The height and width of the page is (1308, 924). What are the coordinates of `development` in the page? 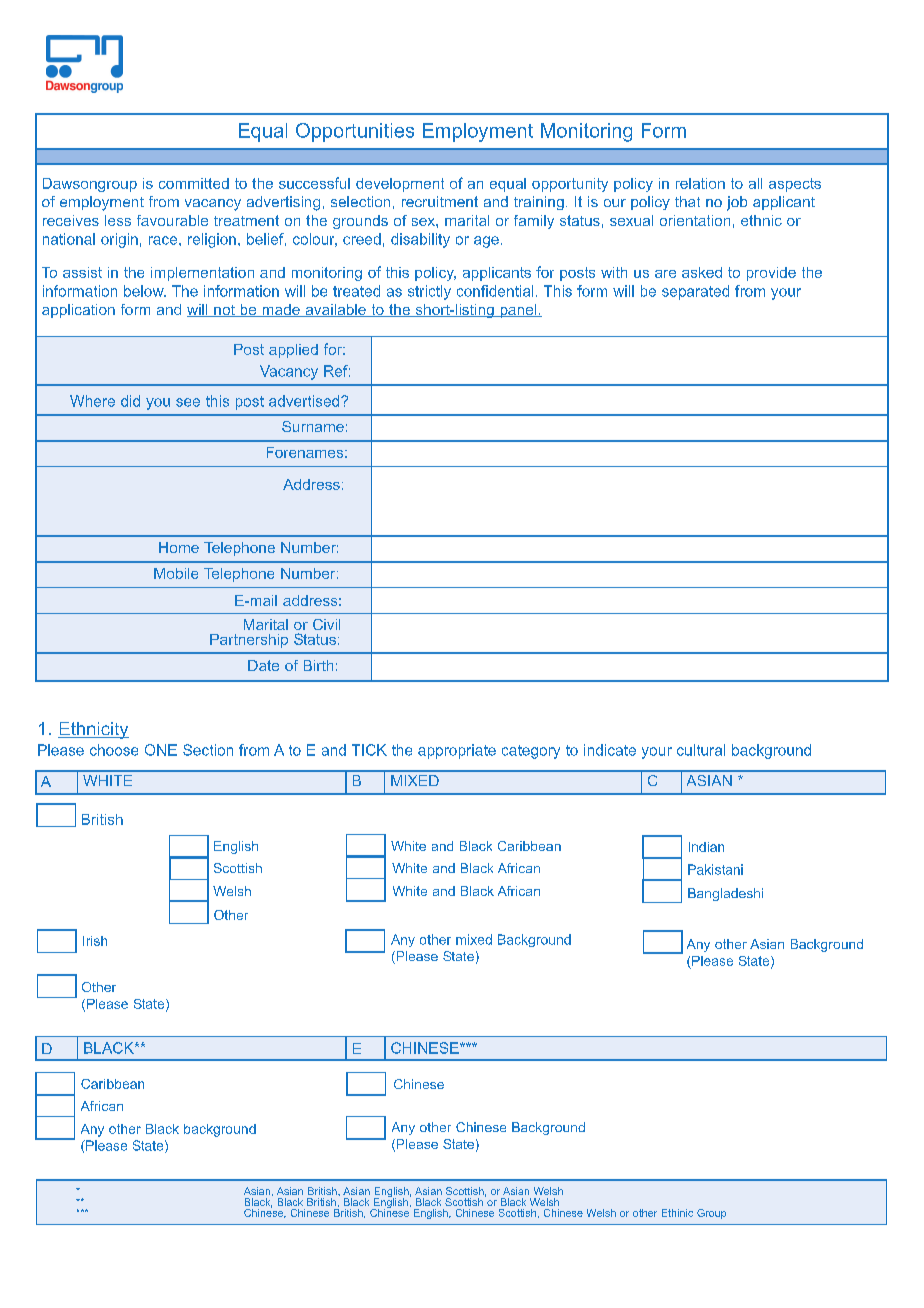 It's located at (400, 185).
